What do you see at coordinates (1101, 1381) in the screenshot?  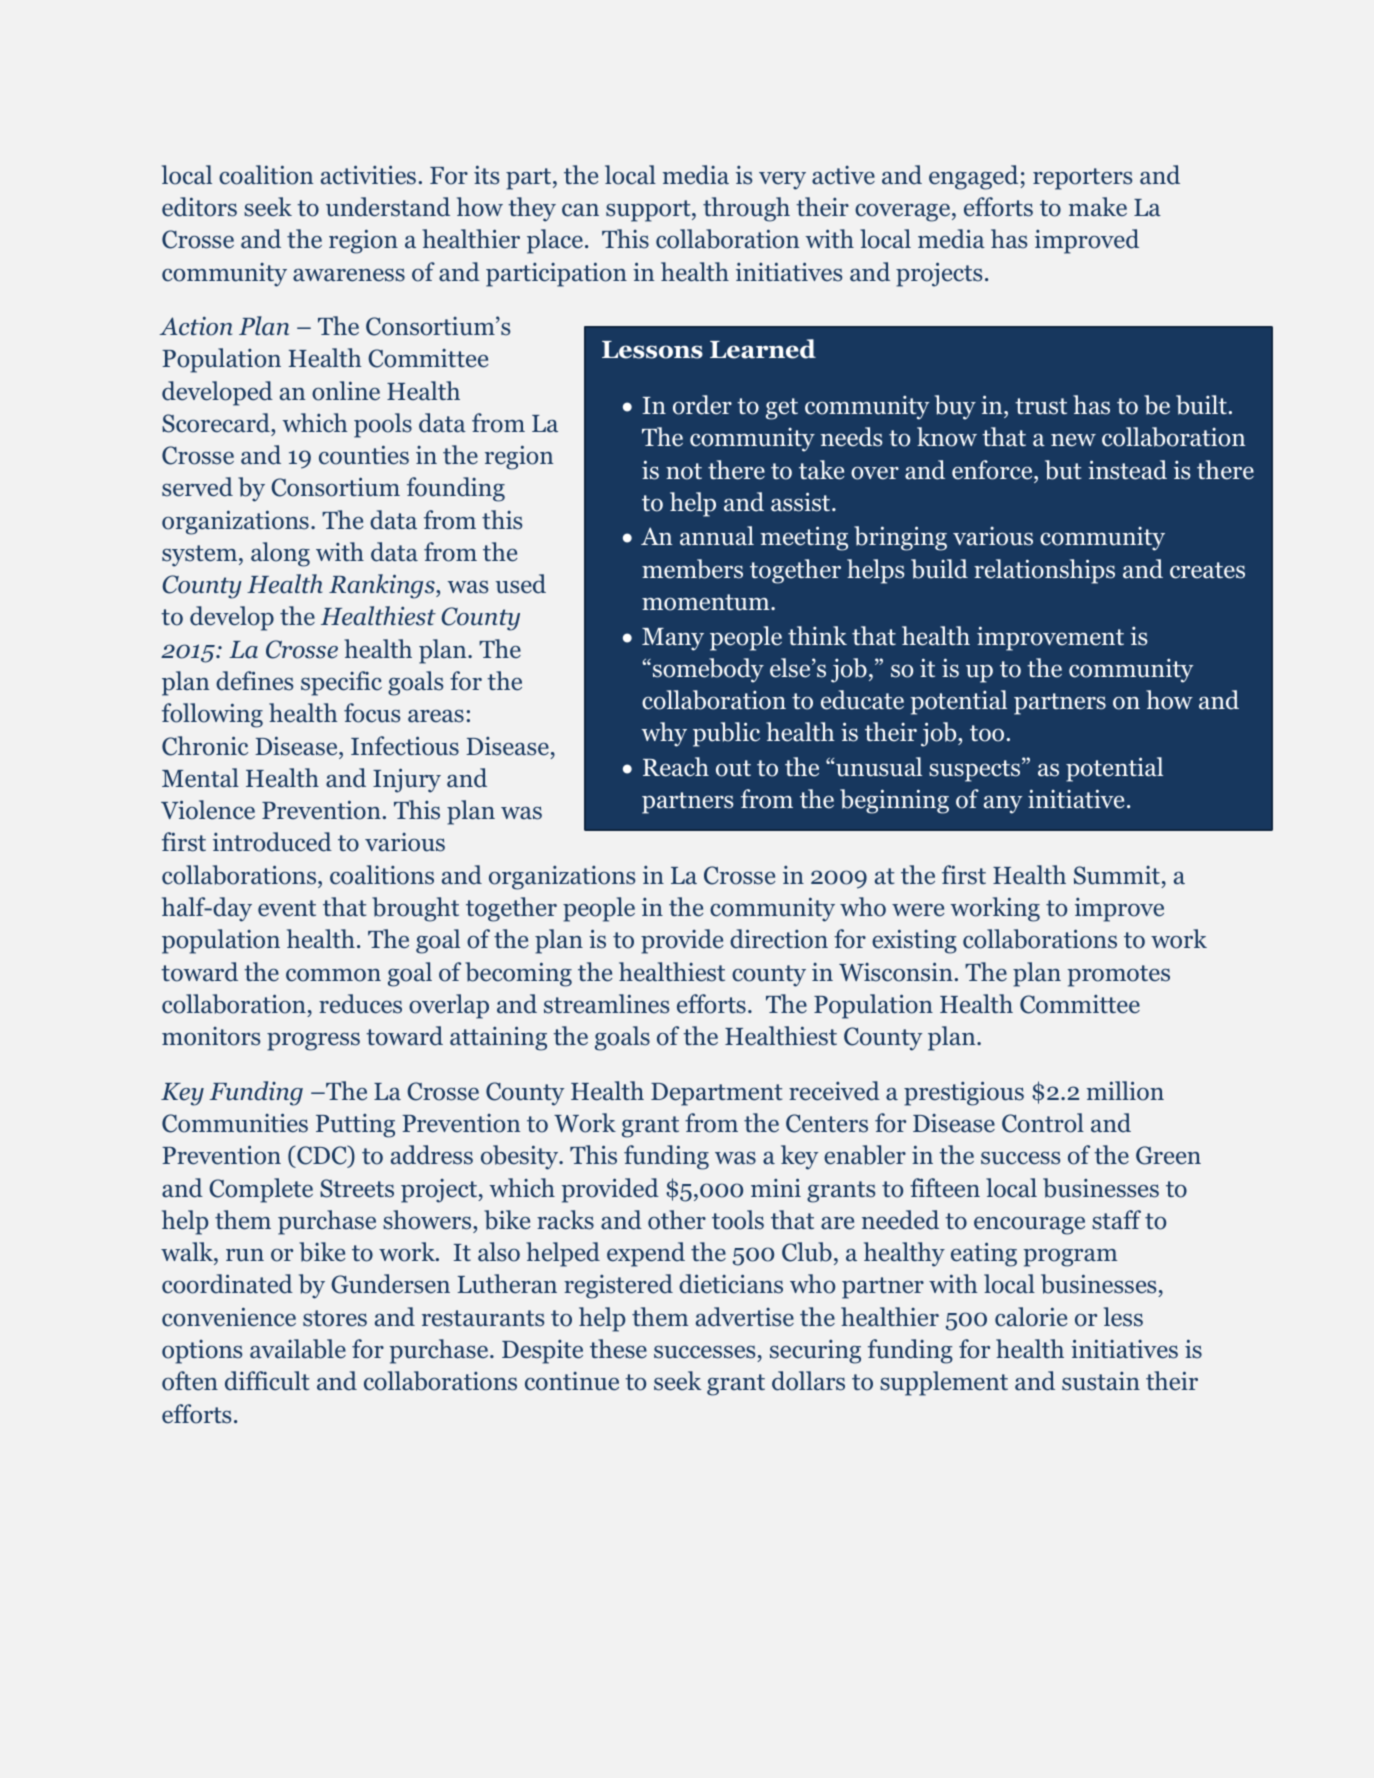 I see `sustain` at bounding box center [1101, 1381].
